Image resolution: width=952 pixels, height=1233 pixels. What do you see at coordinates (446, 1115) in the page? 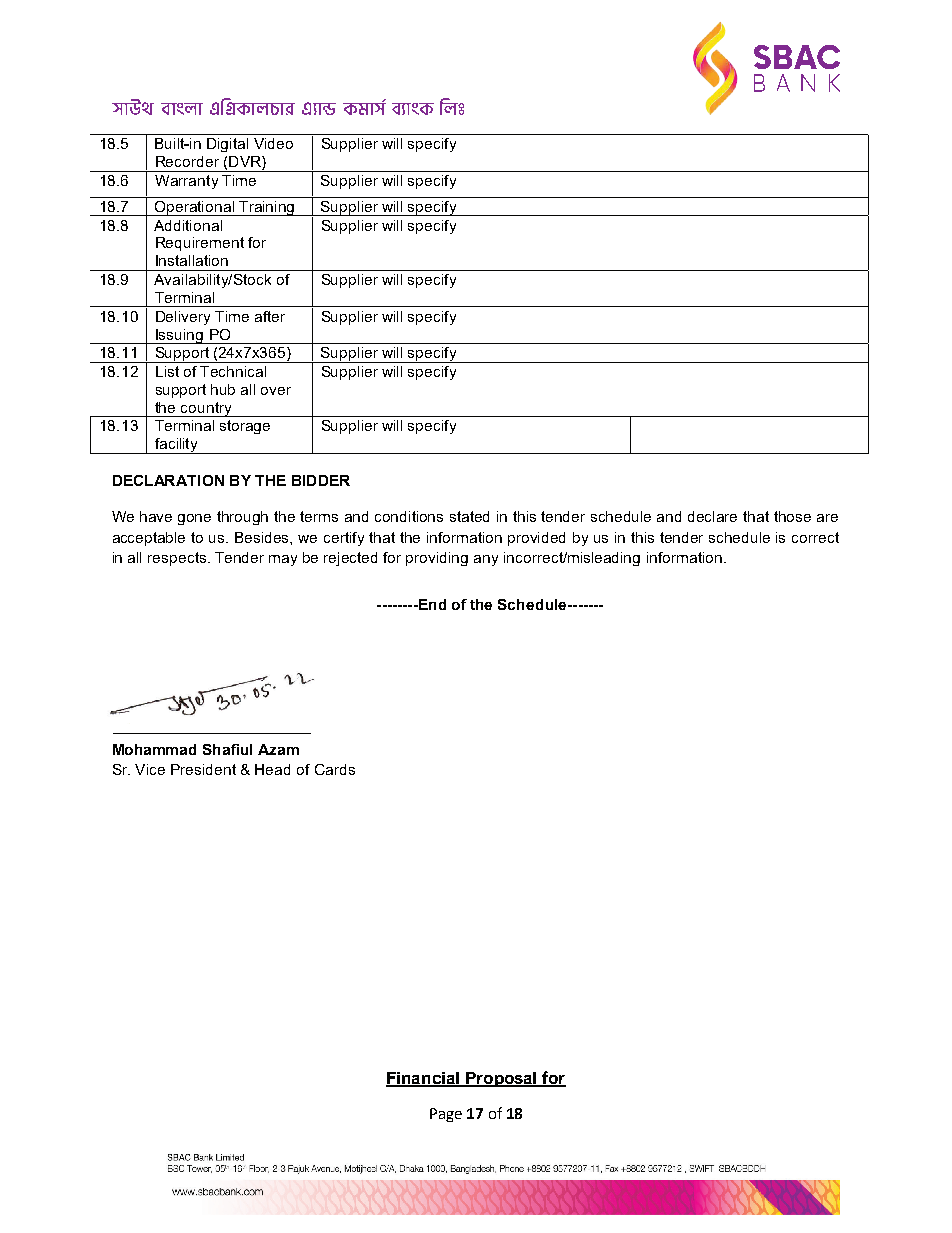
I see `Page` at bounding box center [446, 1115].
